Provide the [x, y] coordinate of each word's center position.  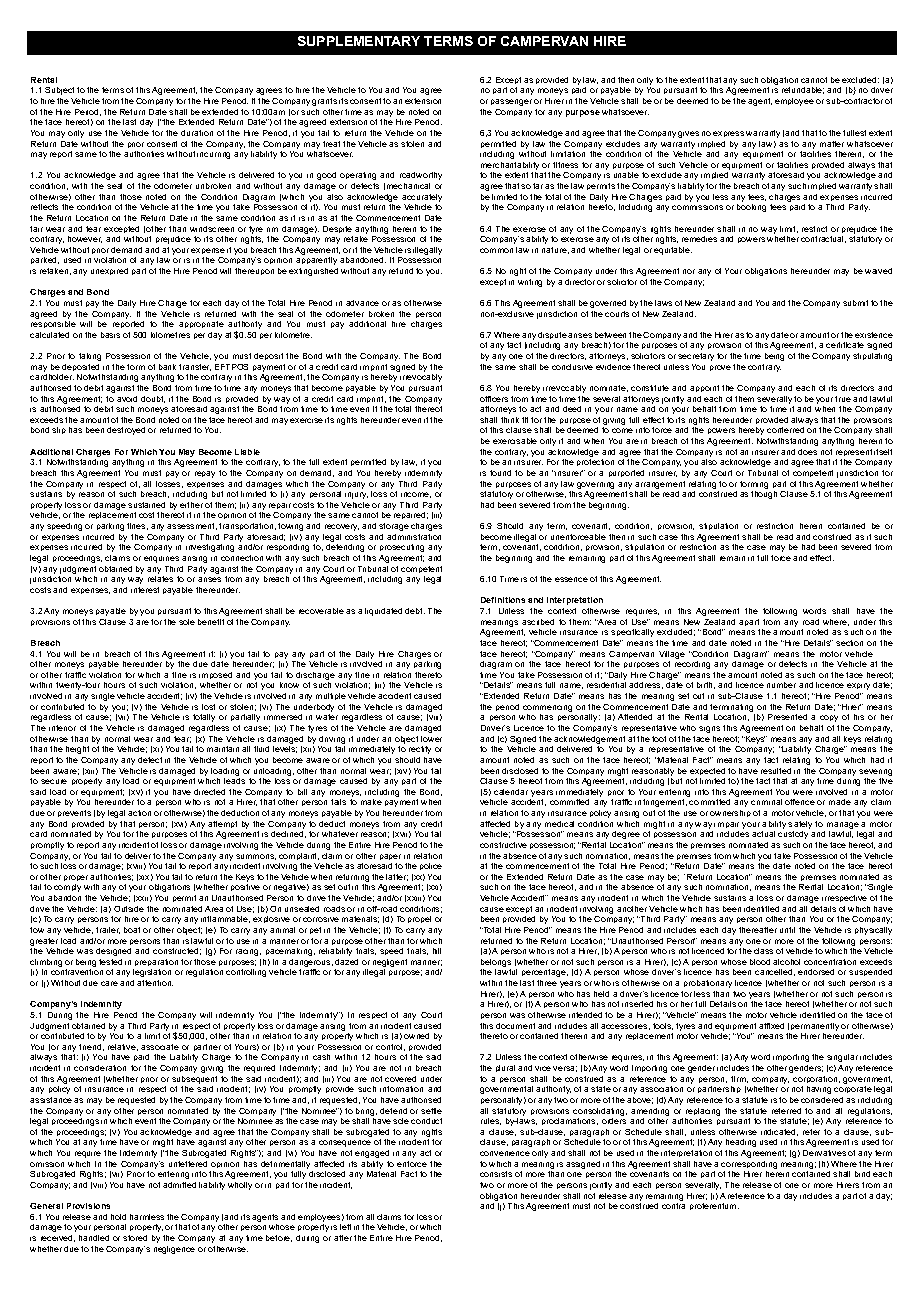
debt [415, 611]
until [787, 930]
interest [145, 590]
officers [494, 399]
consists [496, 1174]
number [781, 685]
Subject [59, 91]
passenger [511, 102]
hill [437, 951]
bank [167, 367]
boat [132, 930]
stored [135, 1238]
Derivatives [824, 1153]
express [728, 134]
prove [720, 368]
